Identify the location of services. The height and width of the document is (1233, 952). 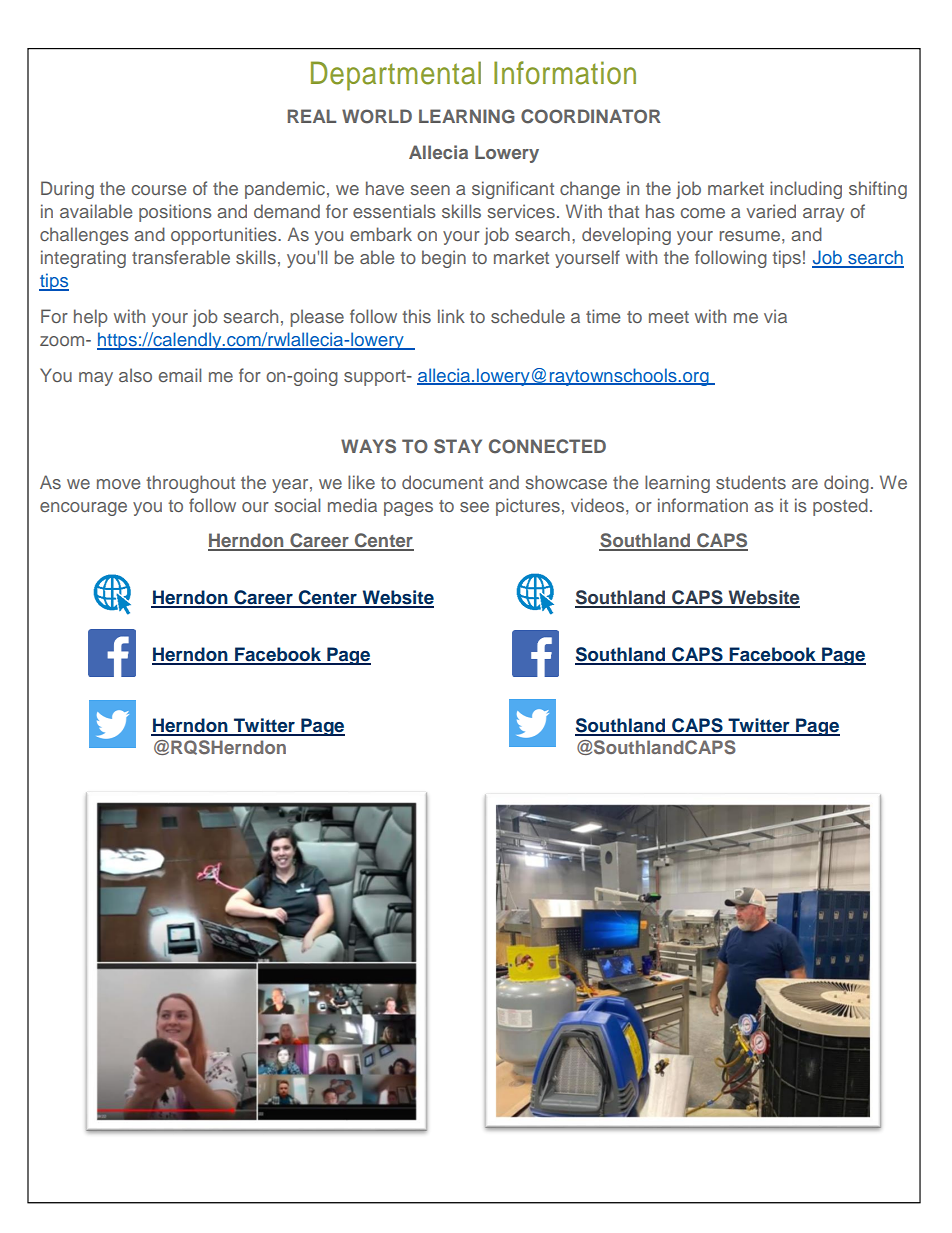
(521, 211).
